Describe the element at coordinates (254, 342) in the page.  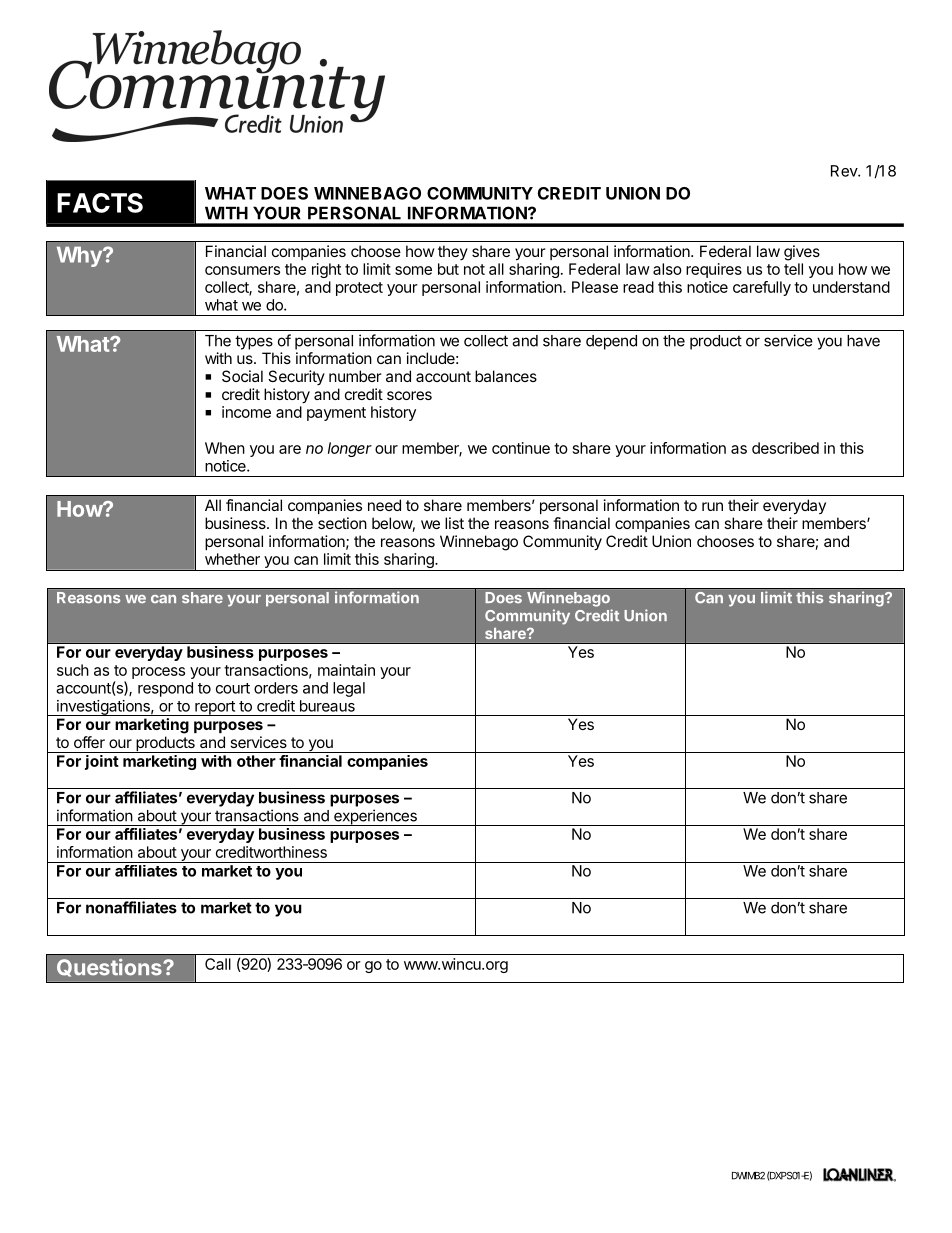
I see `types` at that location.
